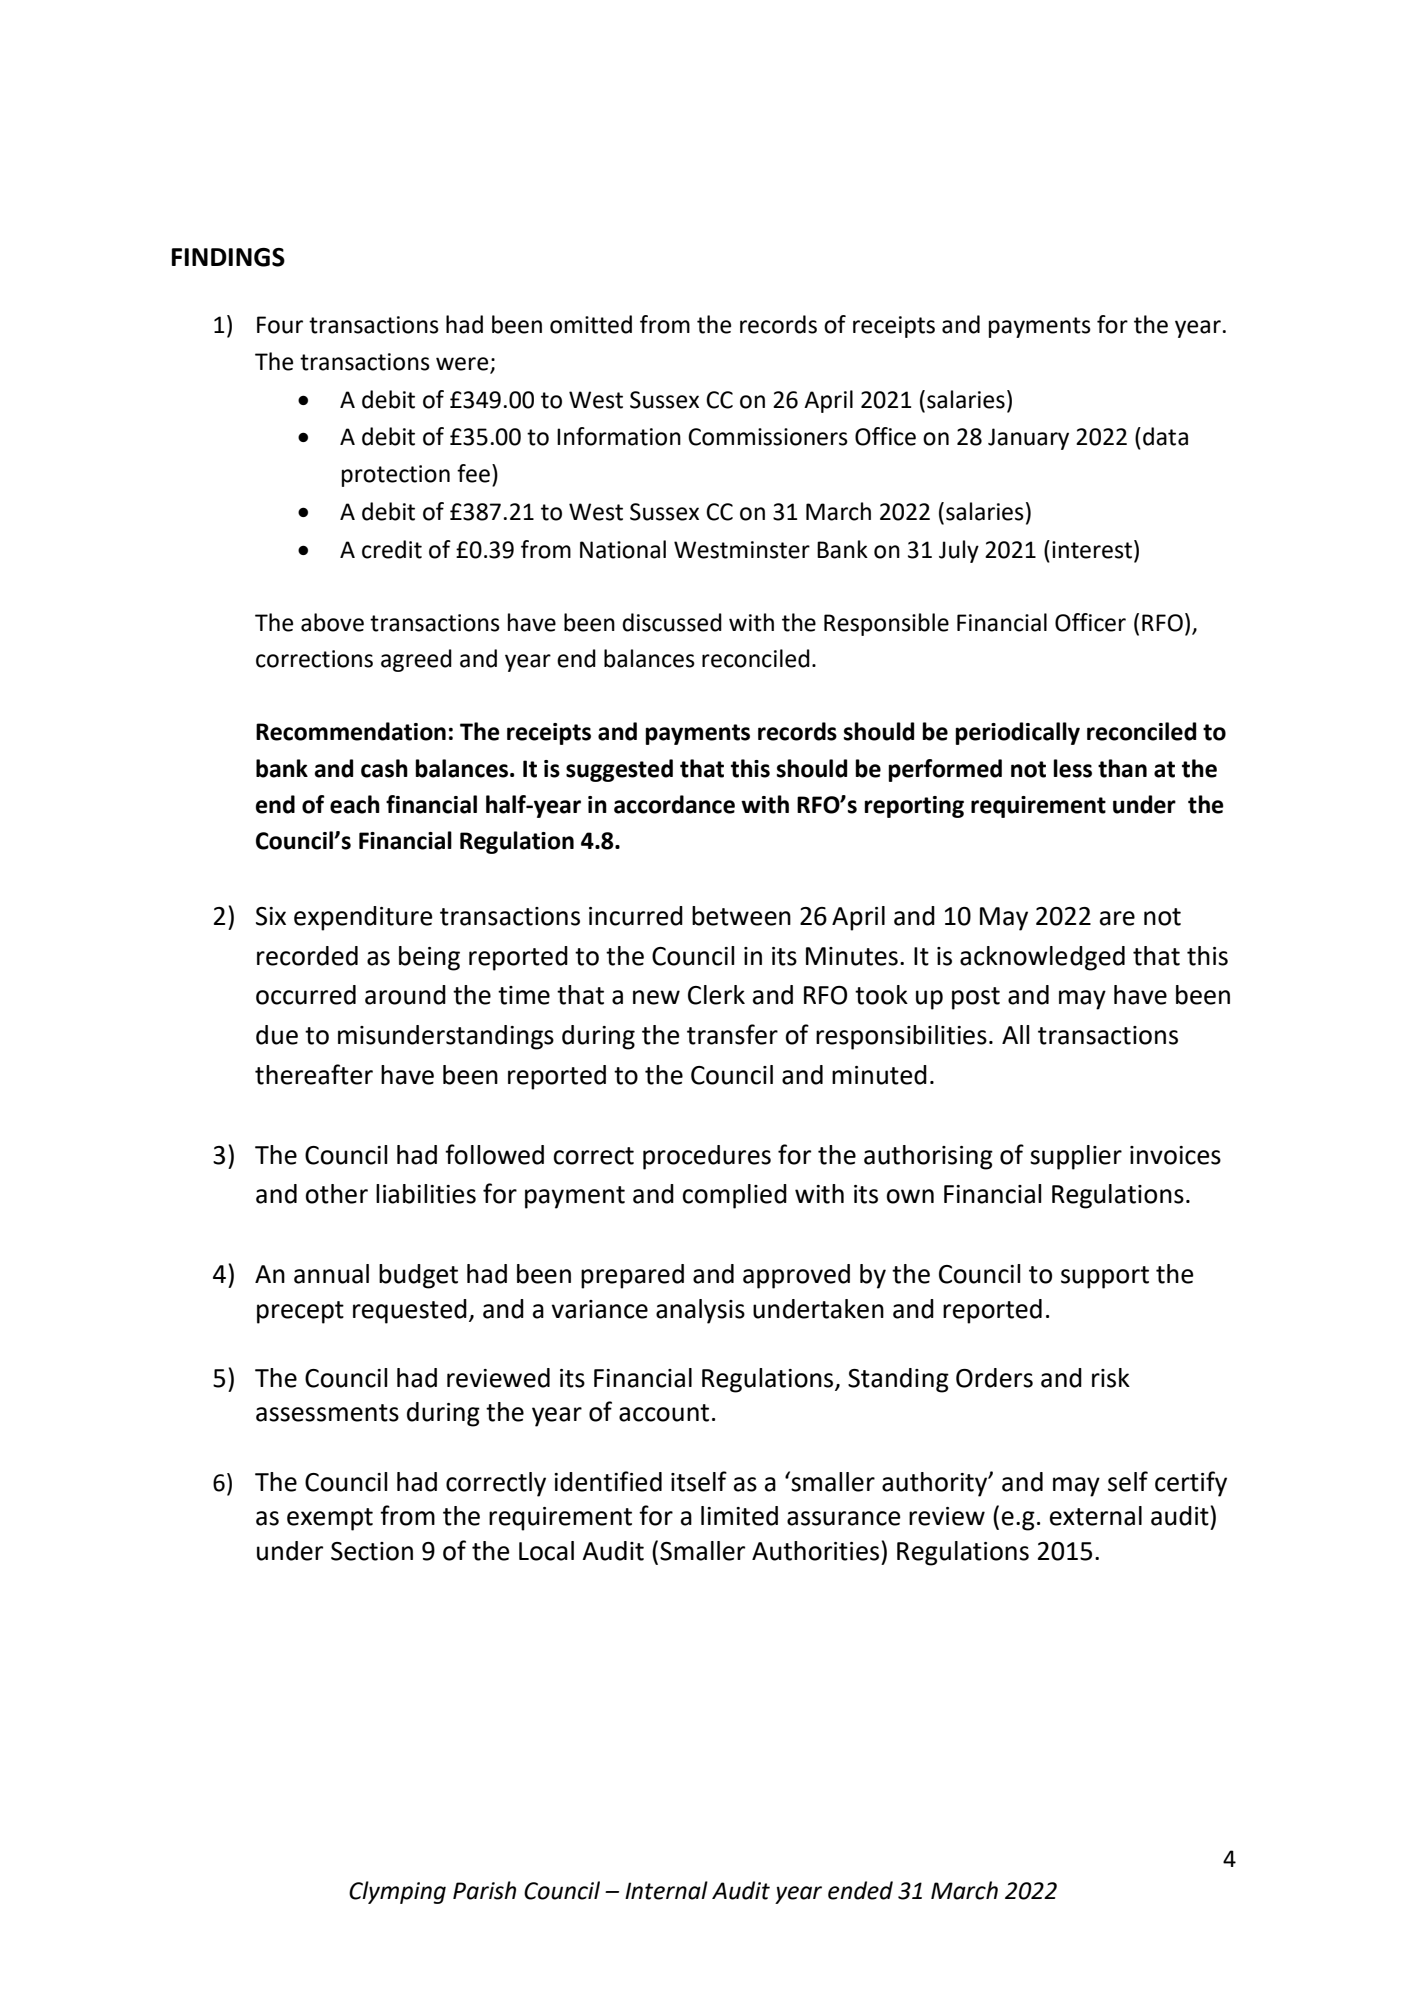 Image resolution: width=1406 pixels, height=1989 pixels. Describe the element at coordinates (591, 324) in the page. I see `omitted` at that location.
